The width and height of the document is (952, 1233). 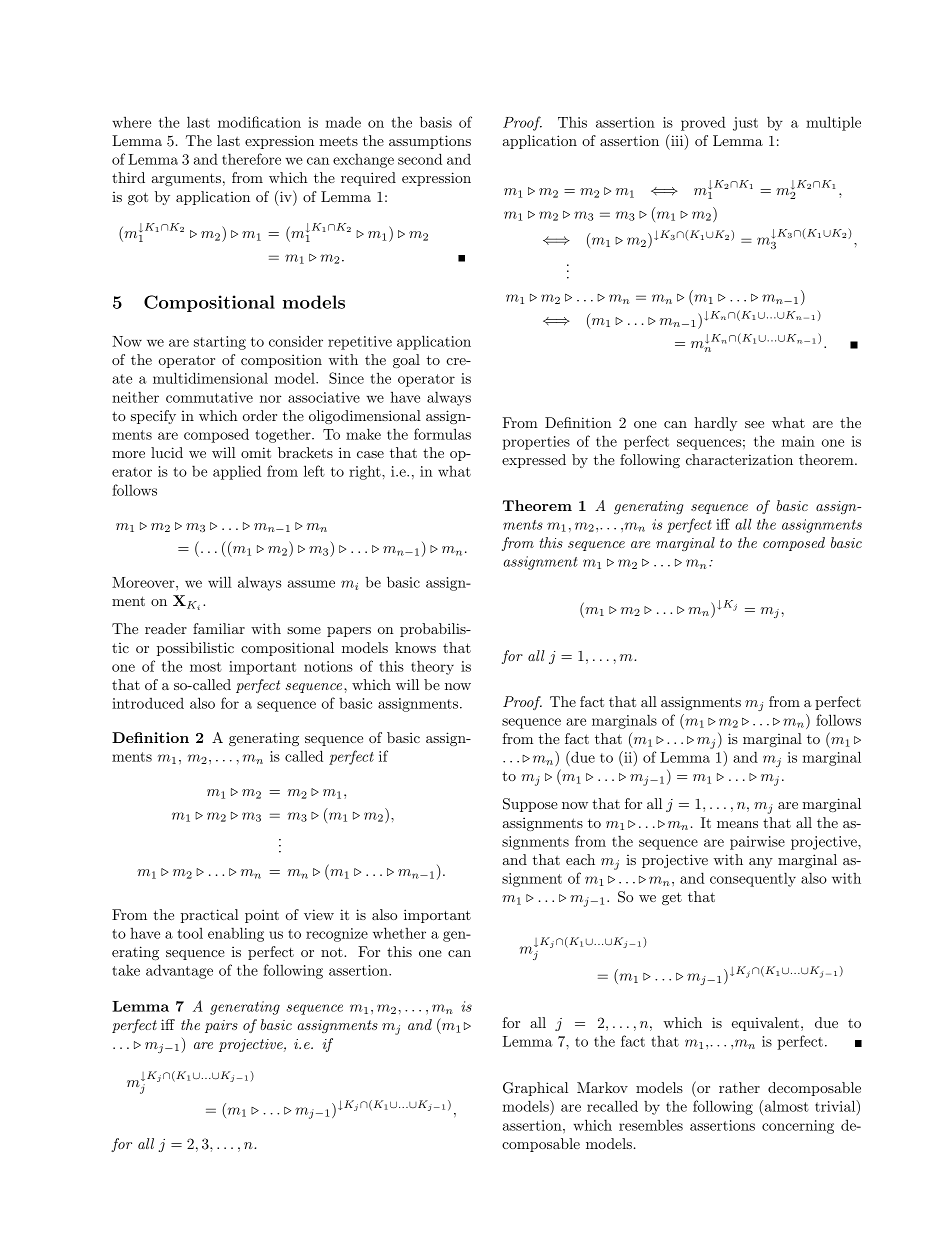 What do you see at coordinates (221, 1026) in the document?
I see `pairs` at bounding box center [221, 1026].
